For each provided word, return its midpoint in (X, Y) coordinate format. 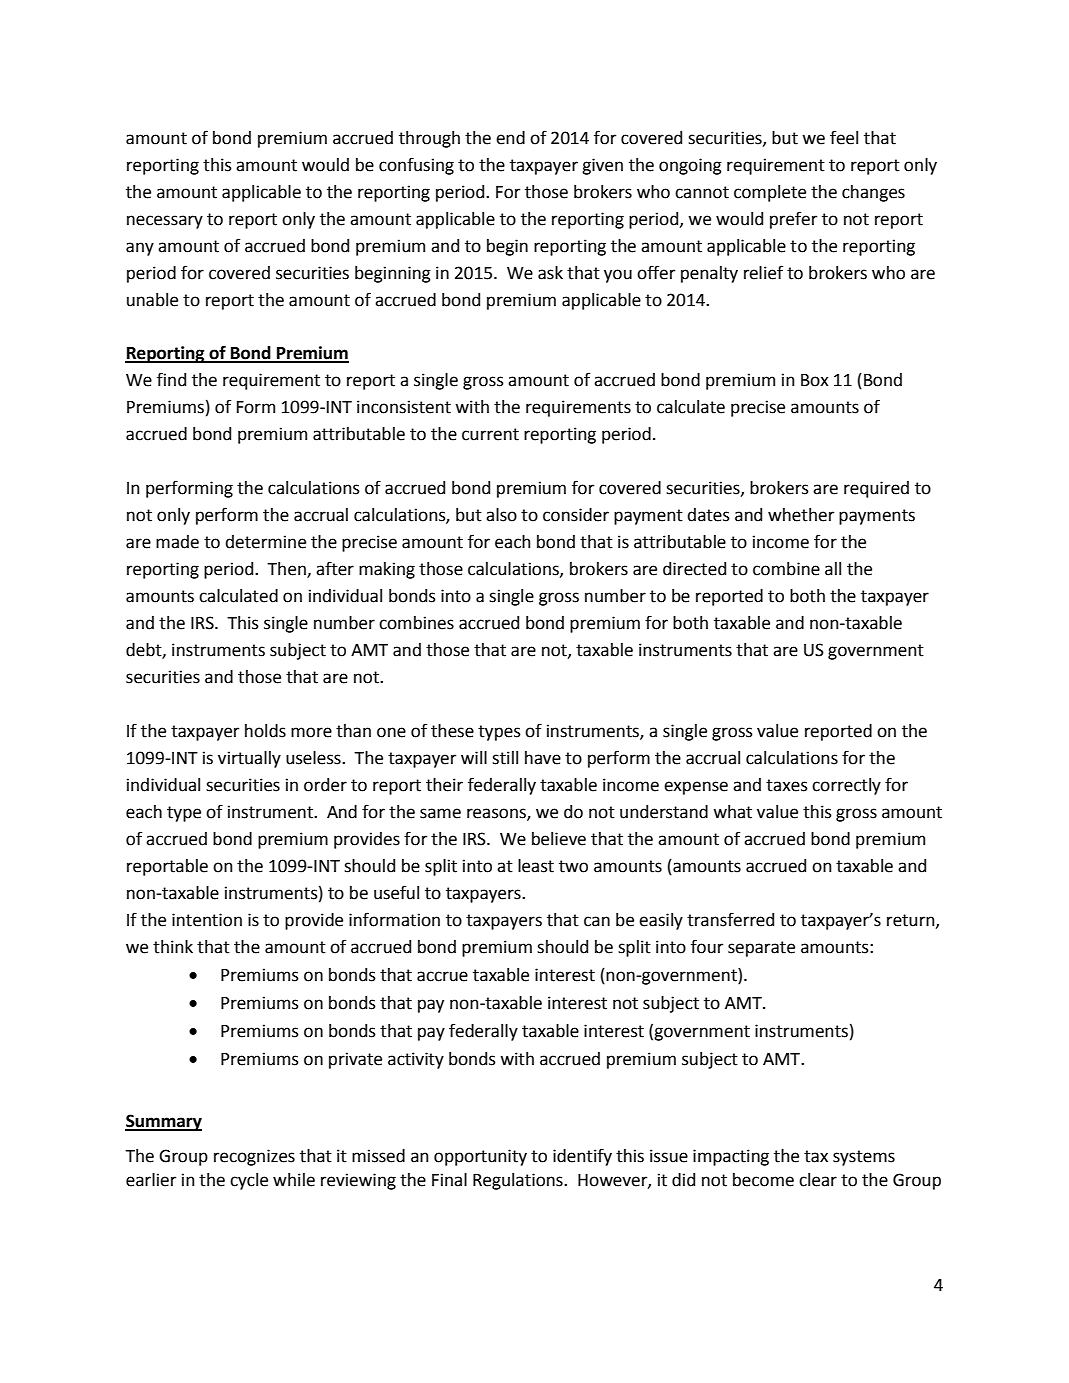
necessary (165, 222)
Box (815, 380)
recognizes (254, 1157)
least (536, 866)
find (171, 379)
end (510, 138)
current (490, 434)
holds (265, 731)
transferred (730, 919)
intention (207, 920)
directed (694, 569)
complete (770, 193)
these (452, 731)
